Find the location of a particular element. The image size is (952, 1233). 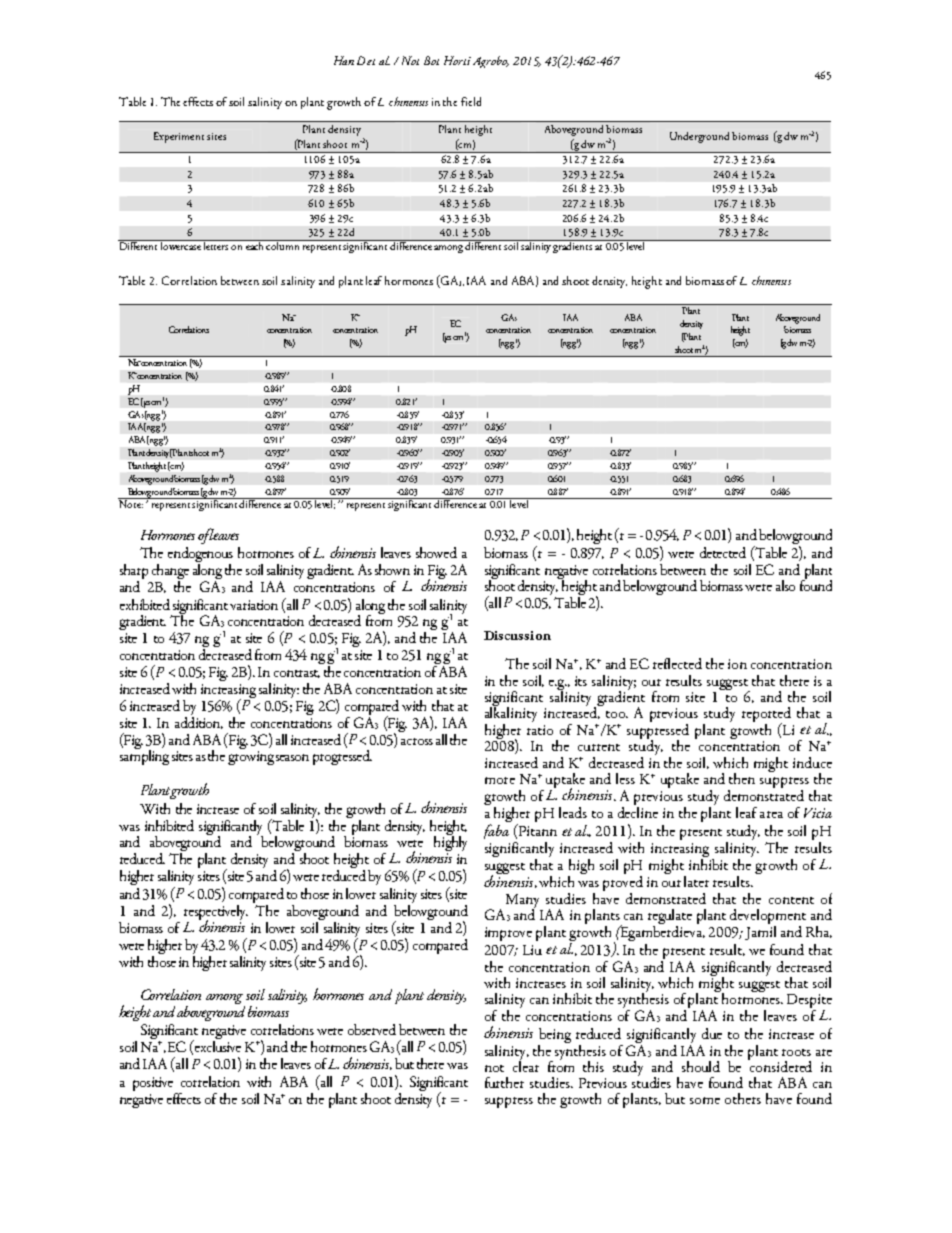

more is located at coordinates (500, 780).
